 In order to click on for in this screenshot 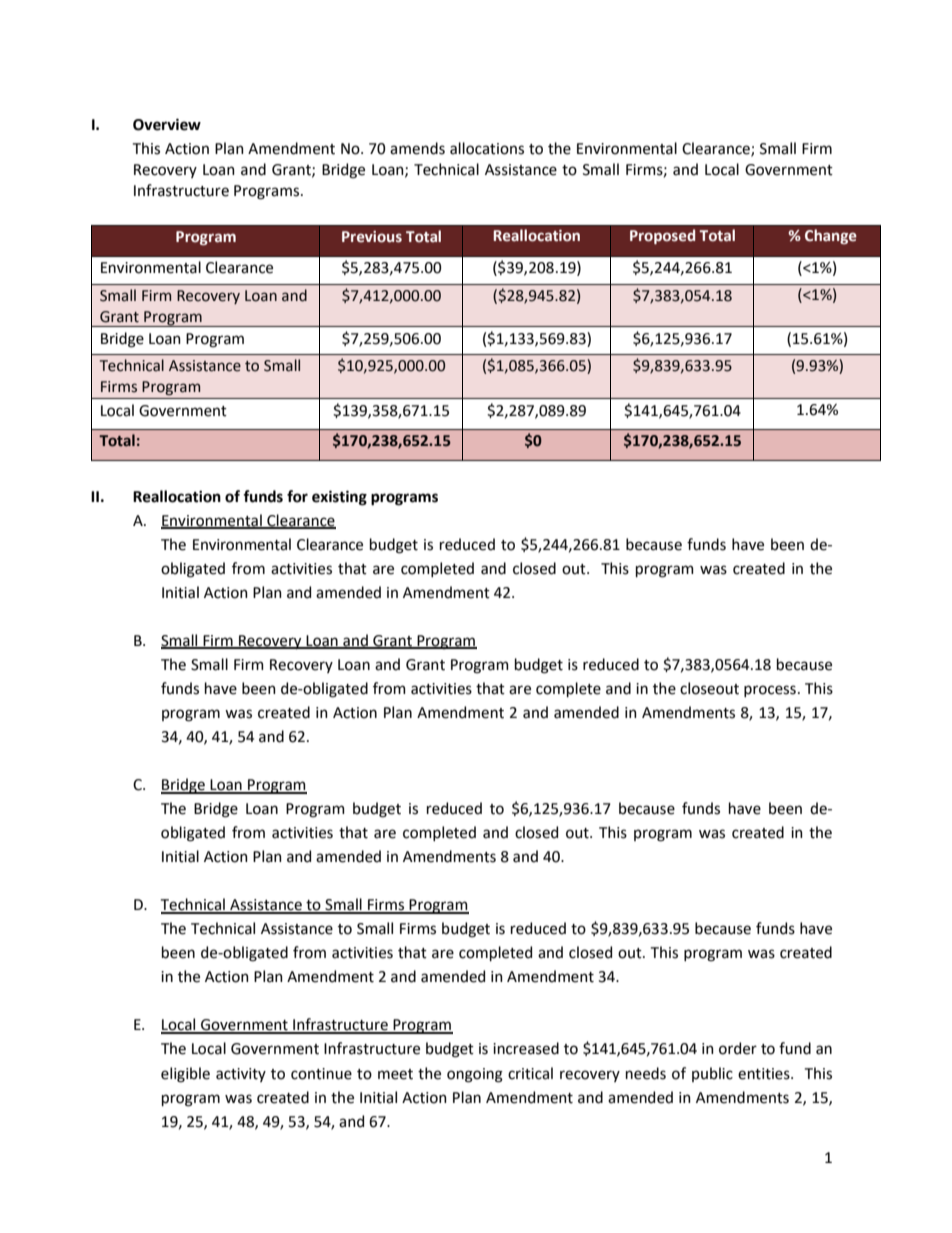, I will do `click(297, 496)`.
